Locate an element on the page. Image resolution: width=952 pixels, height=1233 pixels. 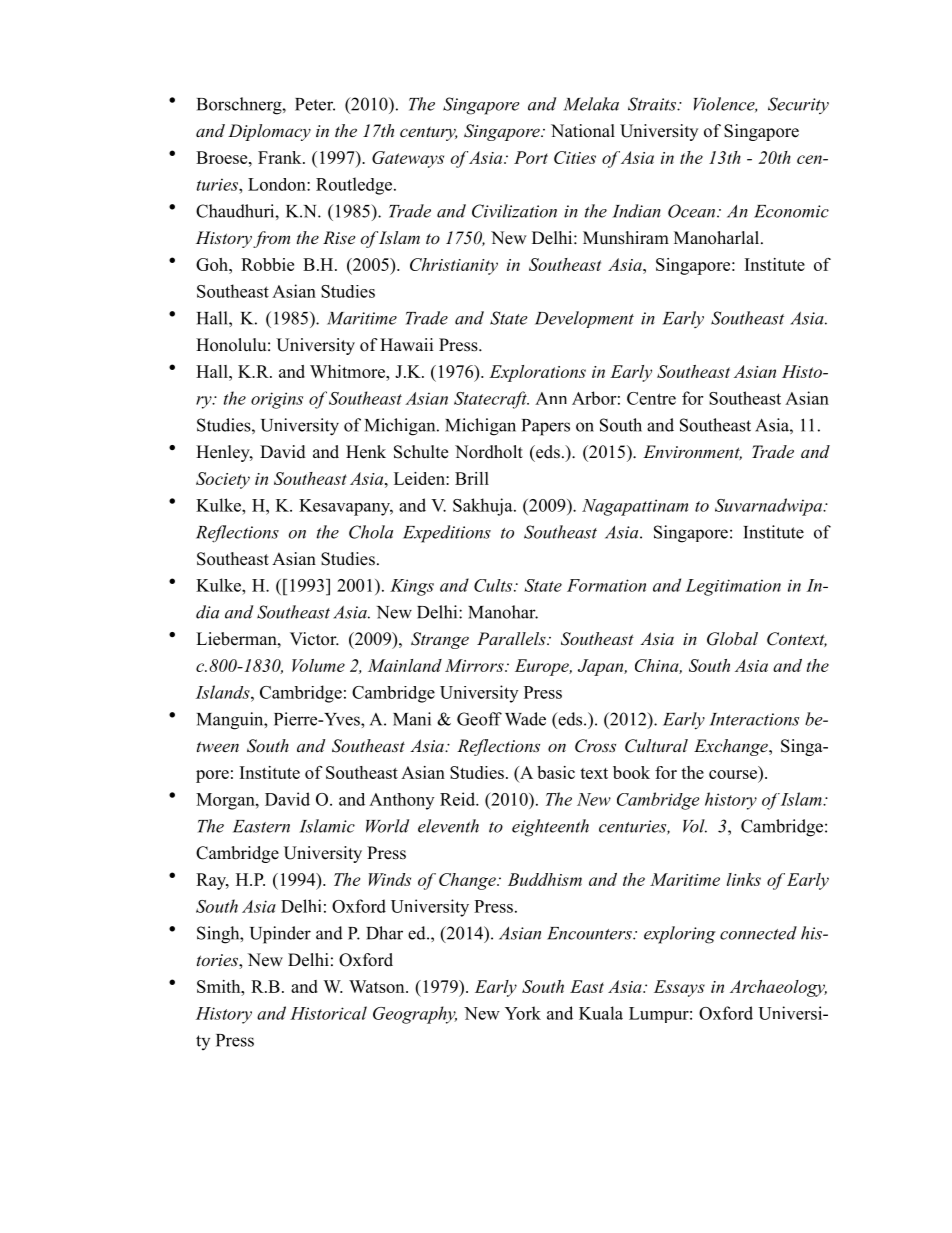
York is located at coordinates (523, 1013).
